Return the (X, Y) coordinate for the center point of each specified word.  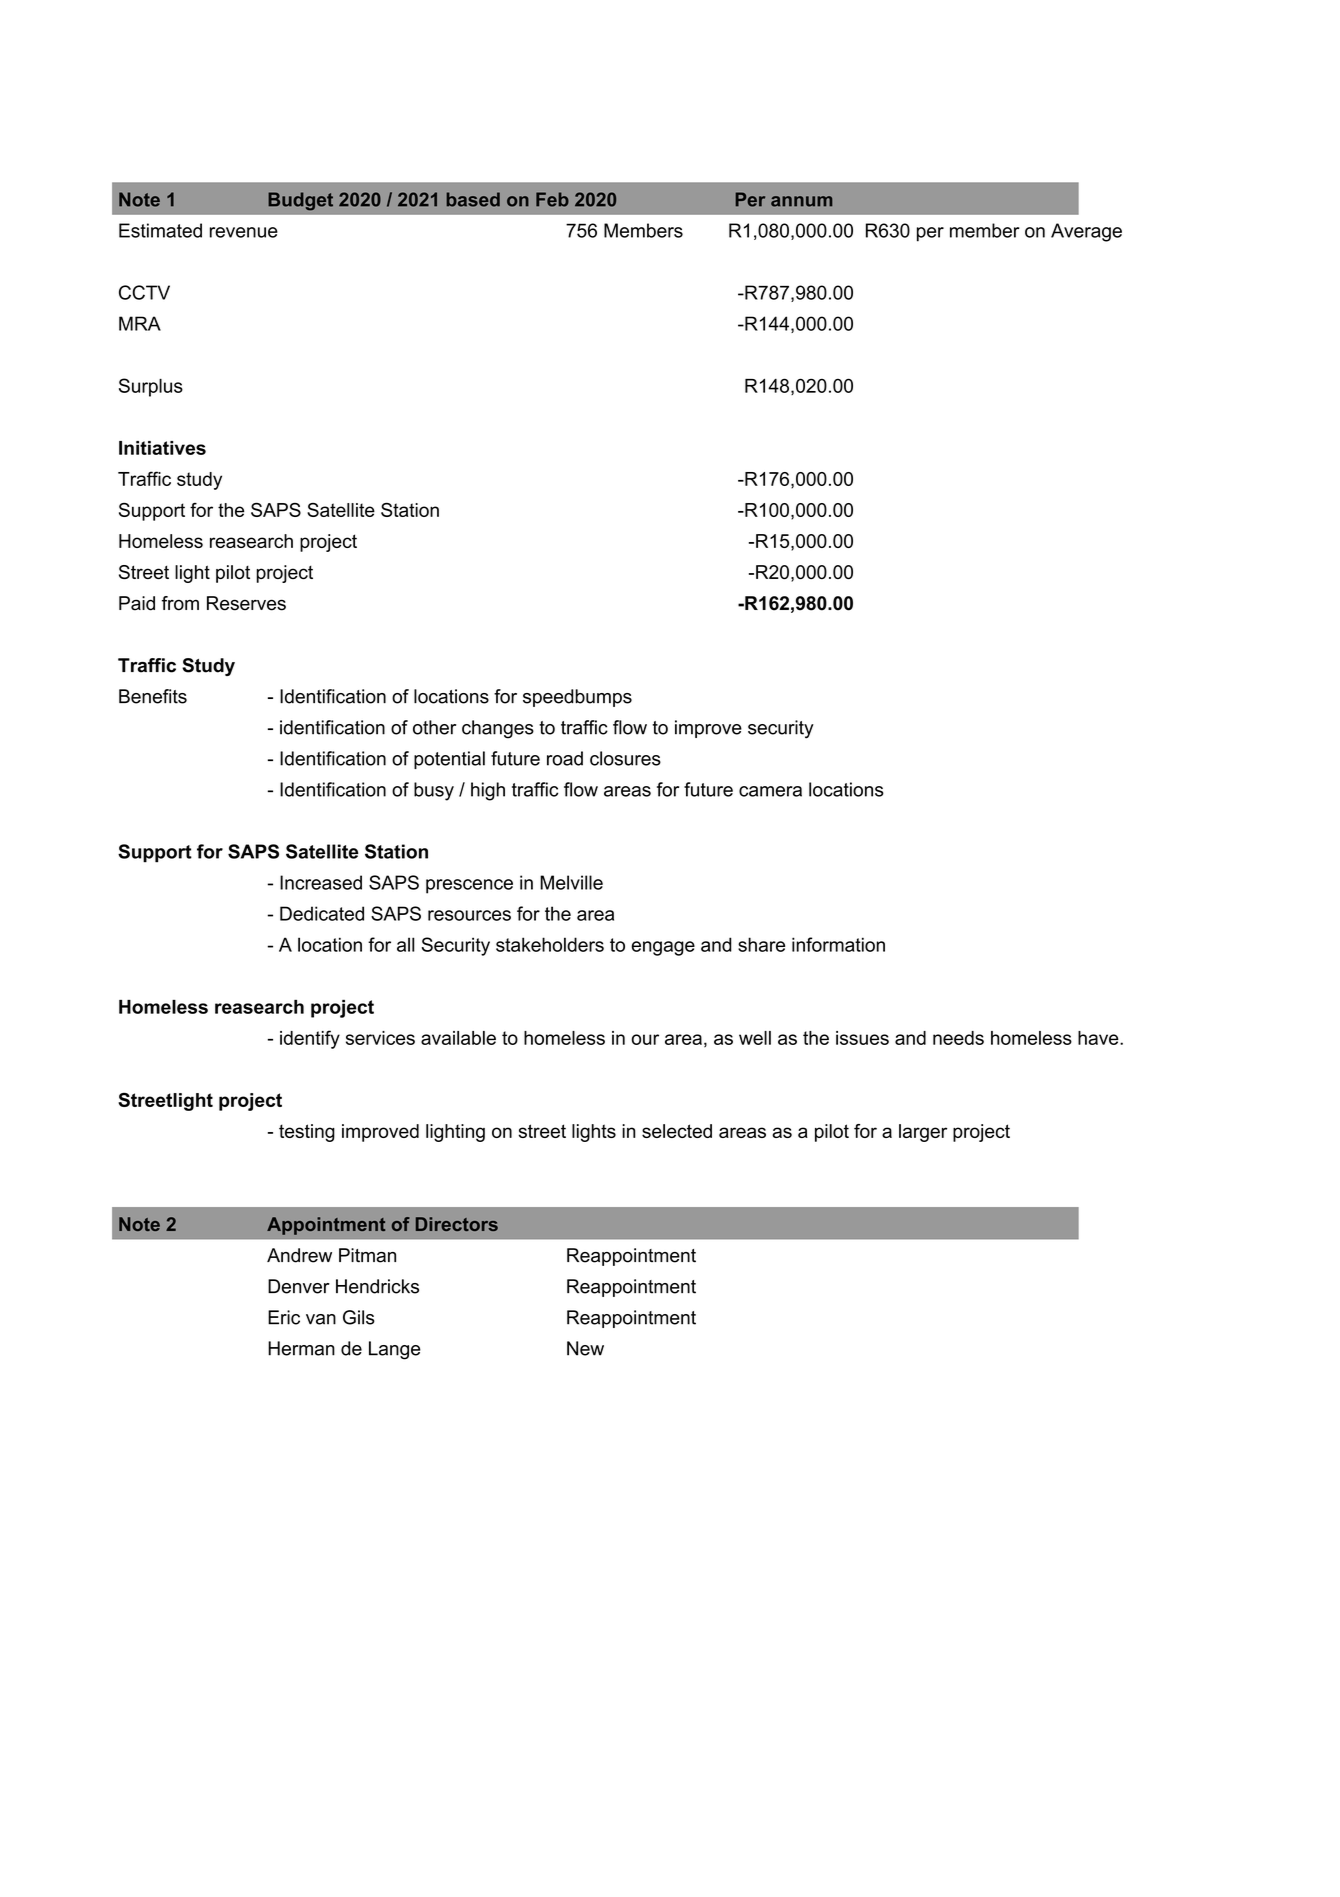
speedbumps (577, 698)
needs (958, 1038)
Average (1086, 232)
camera (770, 791)
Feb (552, 199)
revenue (244, 232)
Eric (284, 1317)
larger (923, 1133)
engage (663, 948)
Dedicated (322, 913)
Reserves (246, 603)
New (585, 1348)
